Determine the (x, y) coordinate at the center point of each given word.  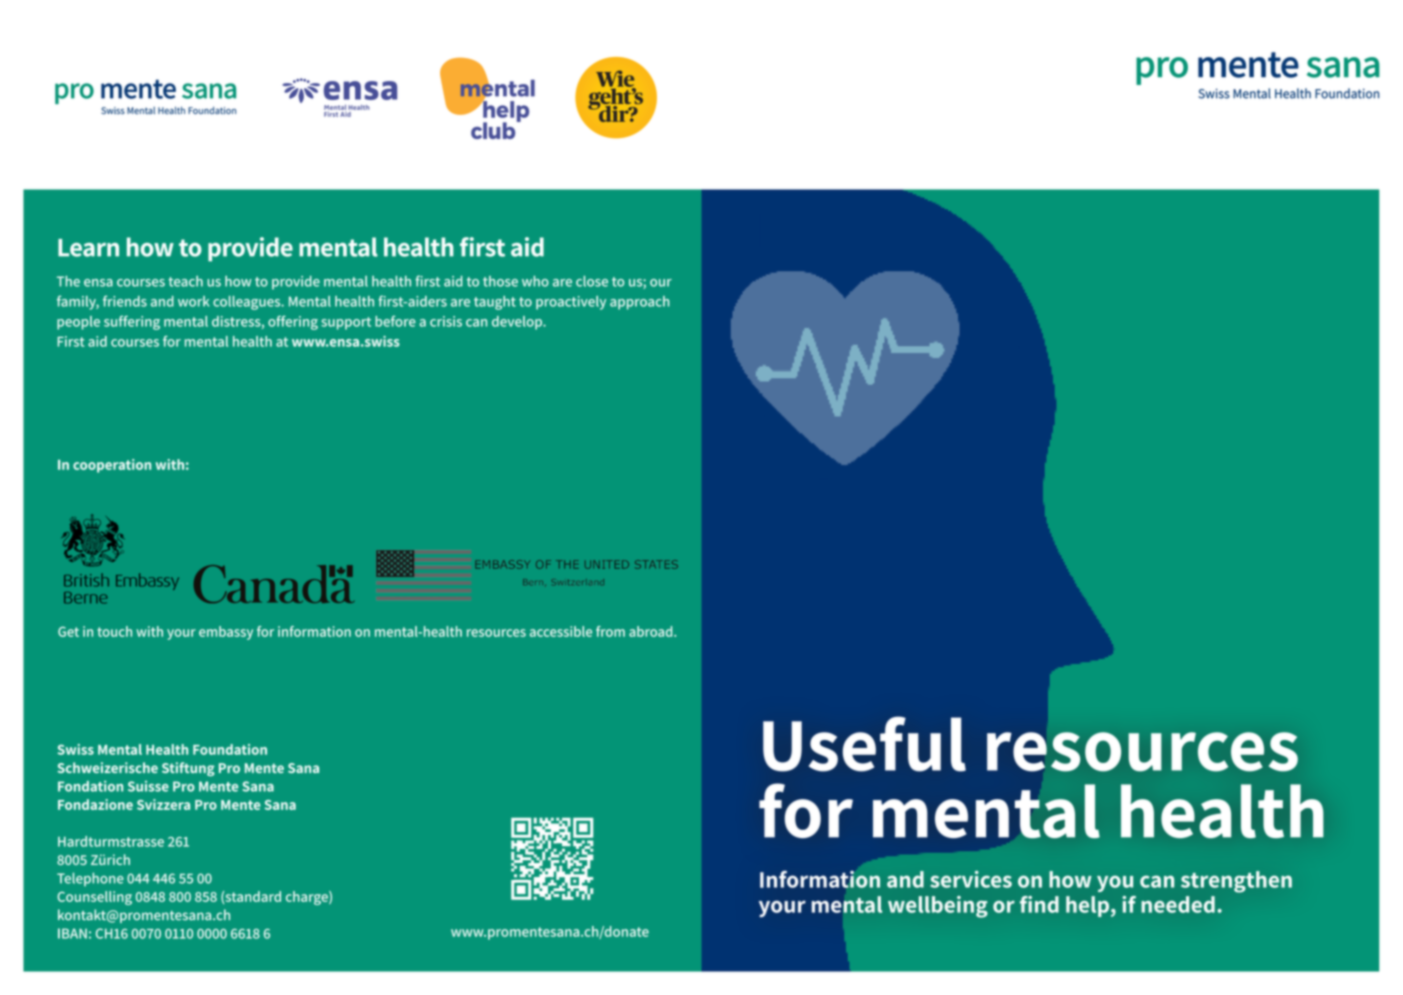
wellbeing (938, 907)
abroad (652, 631)
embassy (226, 633)
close (592, 281)
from (610, 631)
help (1087, 906)
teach (185, 281)
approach (639, 303)
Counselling (94, 898)
